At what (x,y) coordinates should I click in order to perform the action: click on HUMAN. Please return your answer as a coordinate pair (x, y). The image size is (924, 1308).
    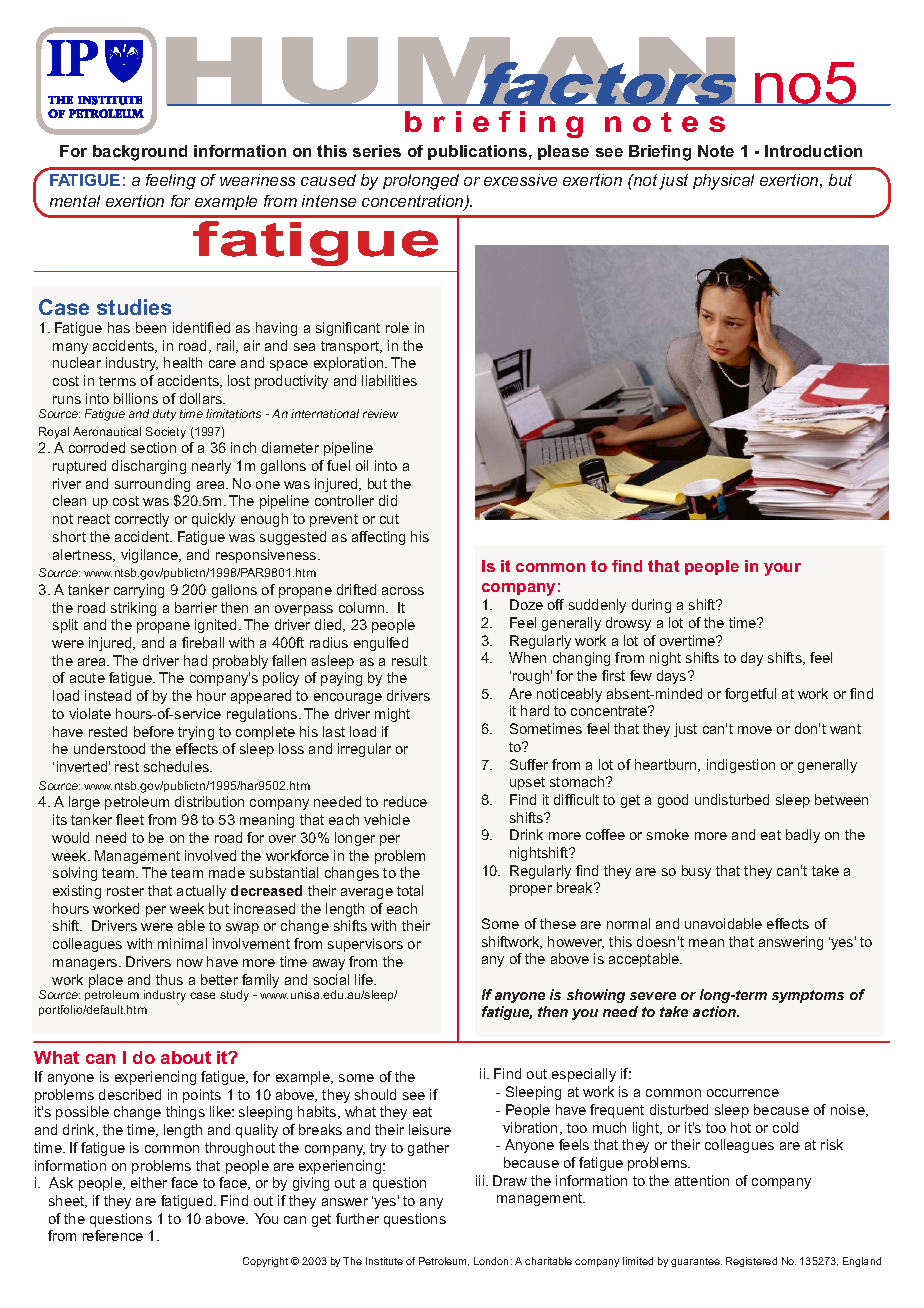
    Looking at the image, I should click on (452, 71).
